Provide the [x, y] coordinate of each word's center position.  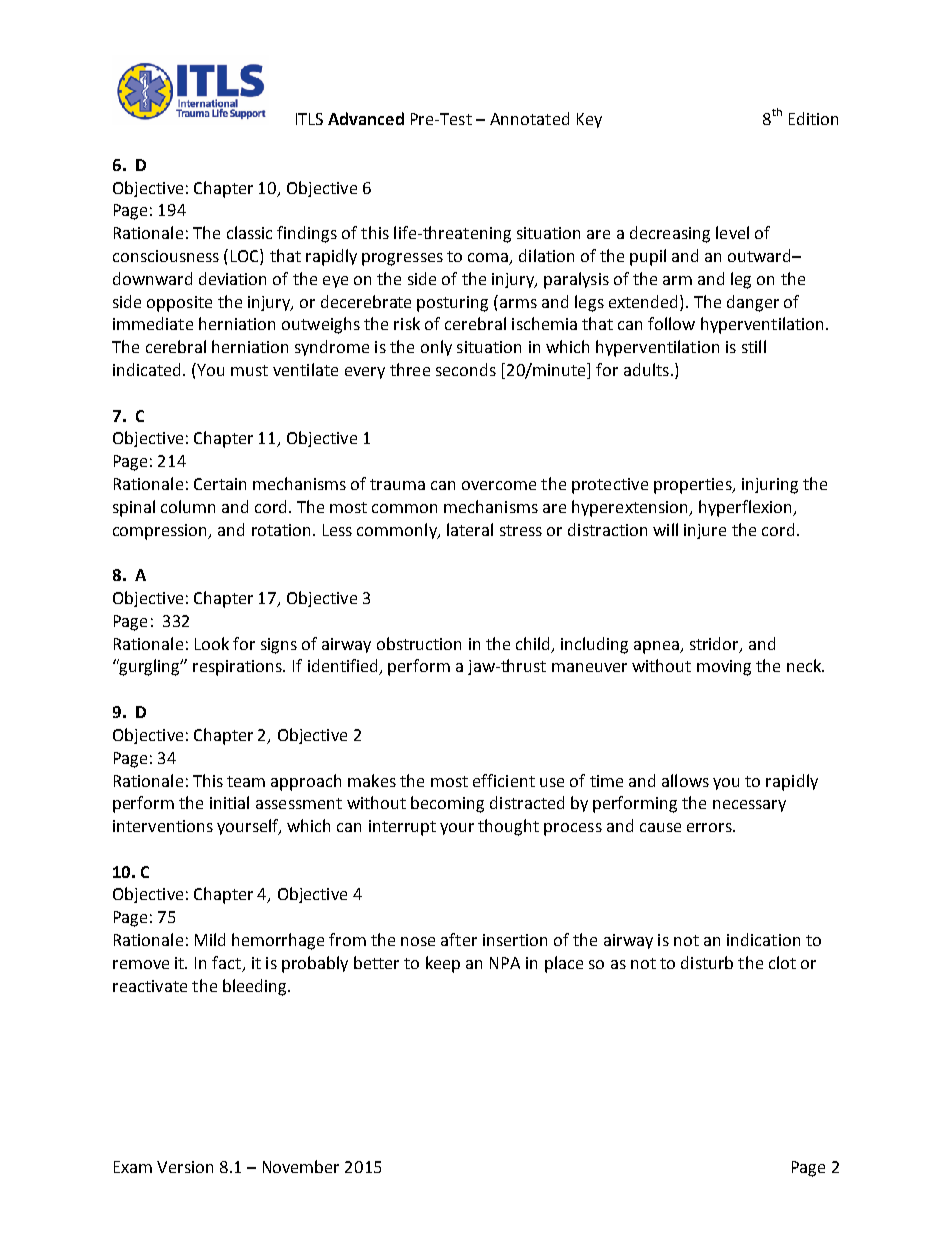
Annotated [529, 118]
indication [763, 939]
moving [724, 668]
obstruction [419, 643]
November [301, 1166]
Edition [813, 118]
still [754, 346]
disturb [707, 962]
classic [249, 232]
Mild [210, 939]
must [249, 370]
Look [212, 643]
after [459, 939]
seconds [466, 369]
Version [185, 1167]
